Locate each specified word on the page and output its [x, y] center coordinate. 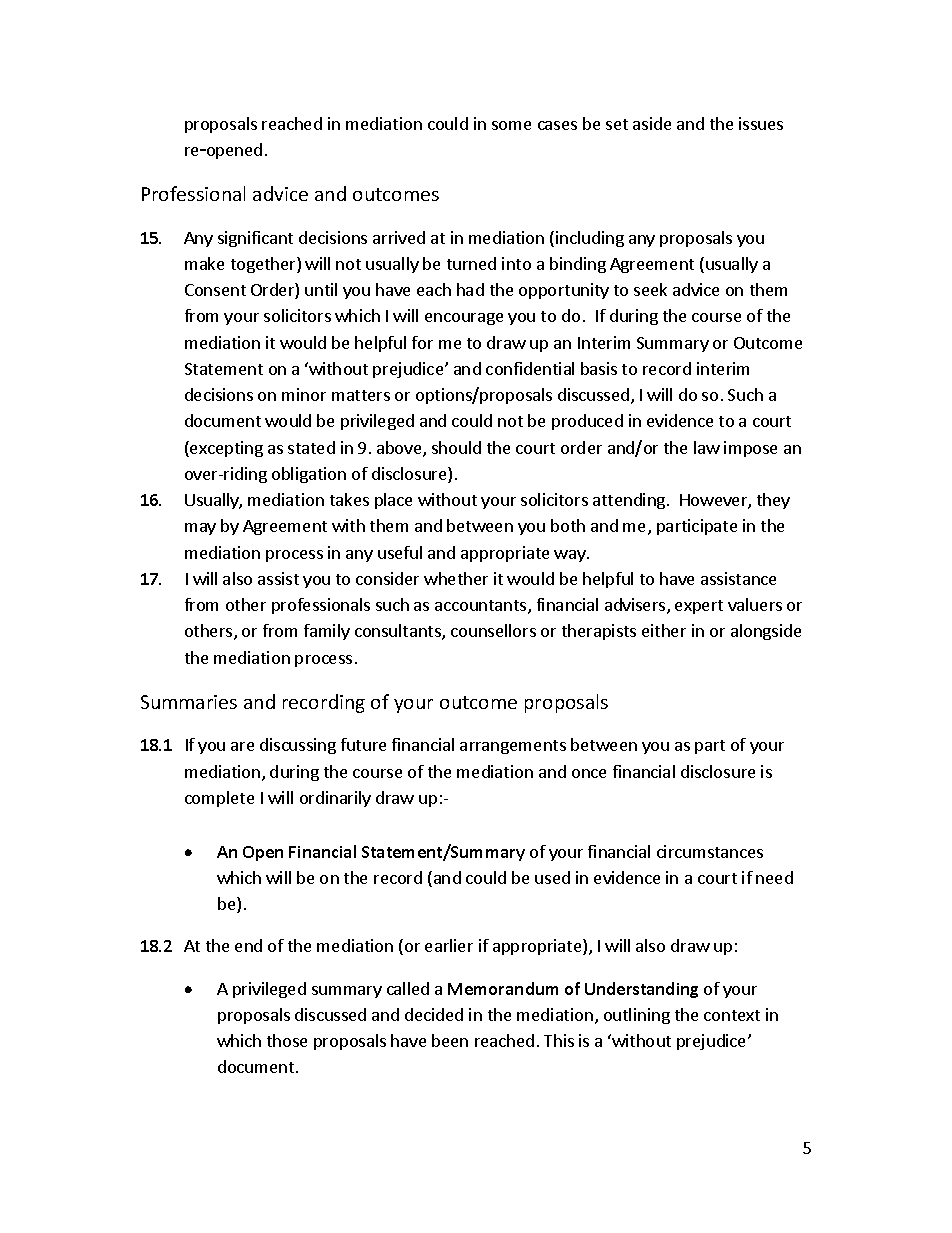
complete [219, 799]
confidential [530, 368]
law [707, 447]
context [732, 1015]
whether [456, 578]
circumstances [710, 851]
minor [304, 394]
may [200, 529]
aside [652, 123]
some [511, 125]
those [287, 1040]
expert [699, 607]
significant [255, 239]
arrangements [513, 747]
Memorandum [503, 988]
